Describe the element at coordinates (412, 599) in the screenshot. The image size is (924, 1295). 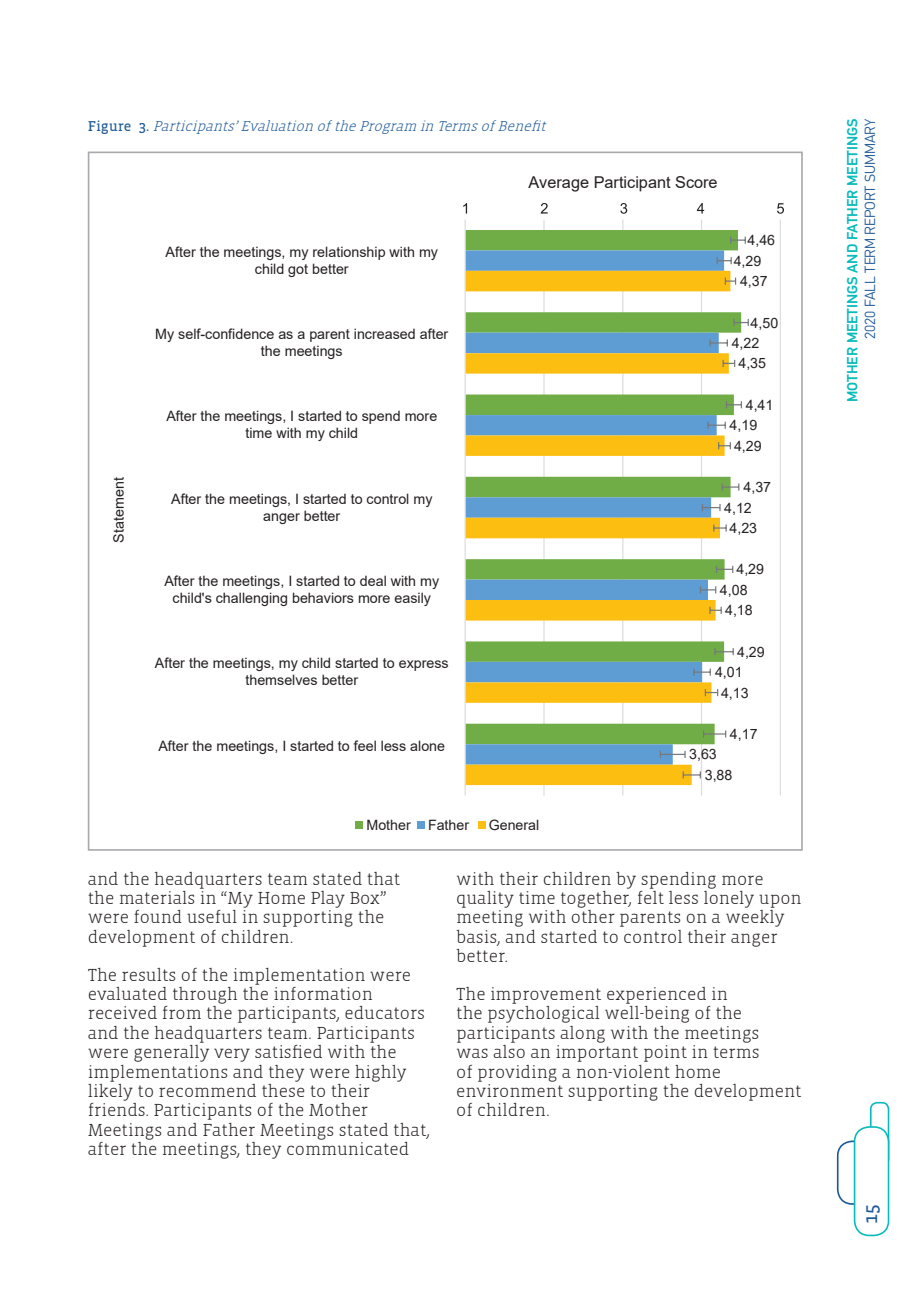
I see `easily` at that location.
